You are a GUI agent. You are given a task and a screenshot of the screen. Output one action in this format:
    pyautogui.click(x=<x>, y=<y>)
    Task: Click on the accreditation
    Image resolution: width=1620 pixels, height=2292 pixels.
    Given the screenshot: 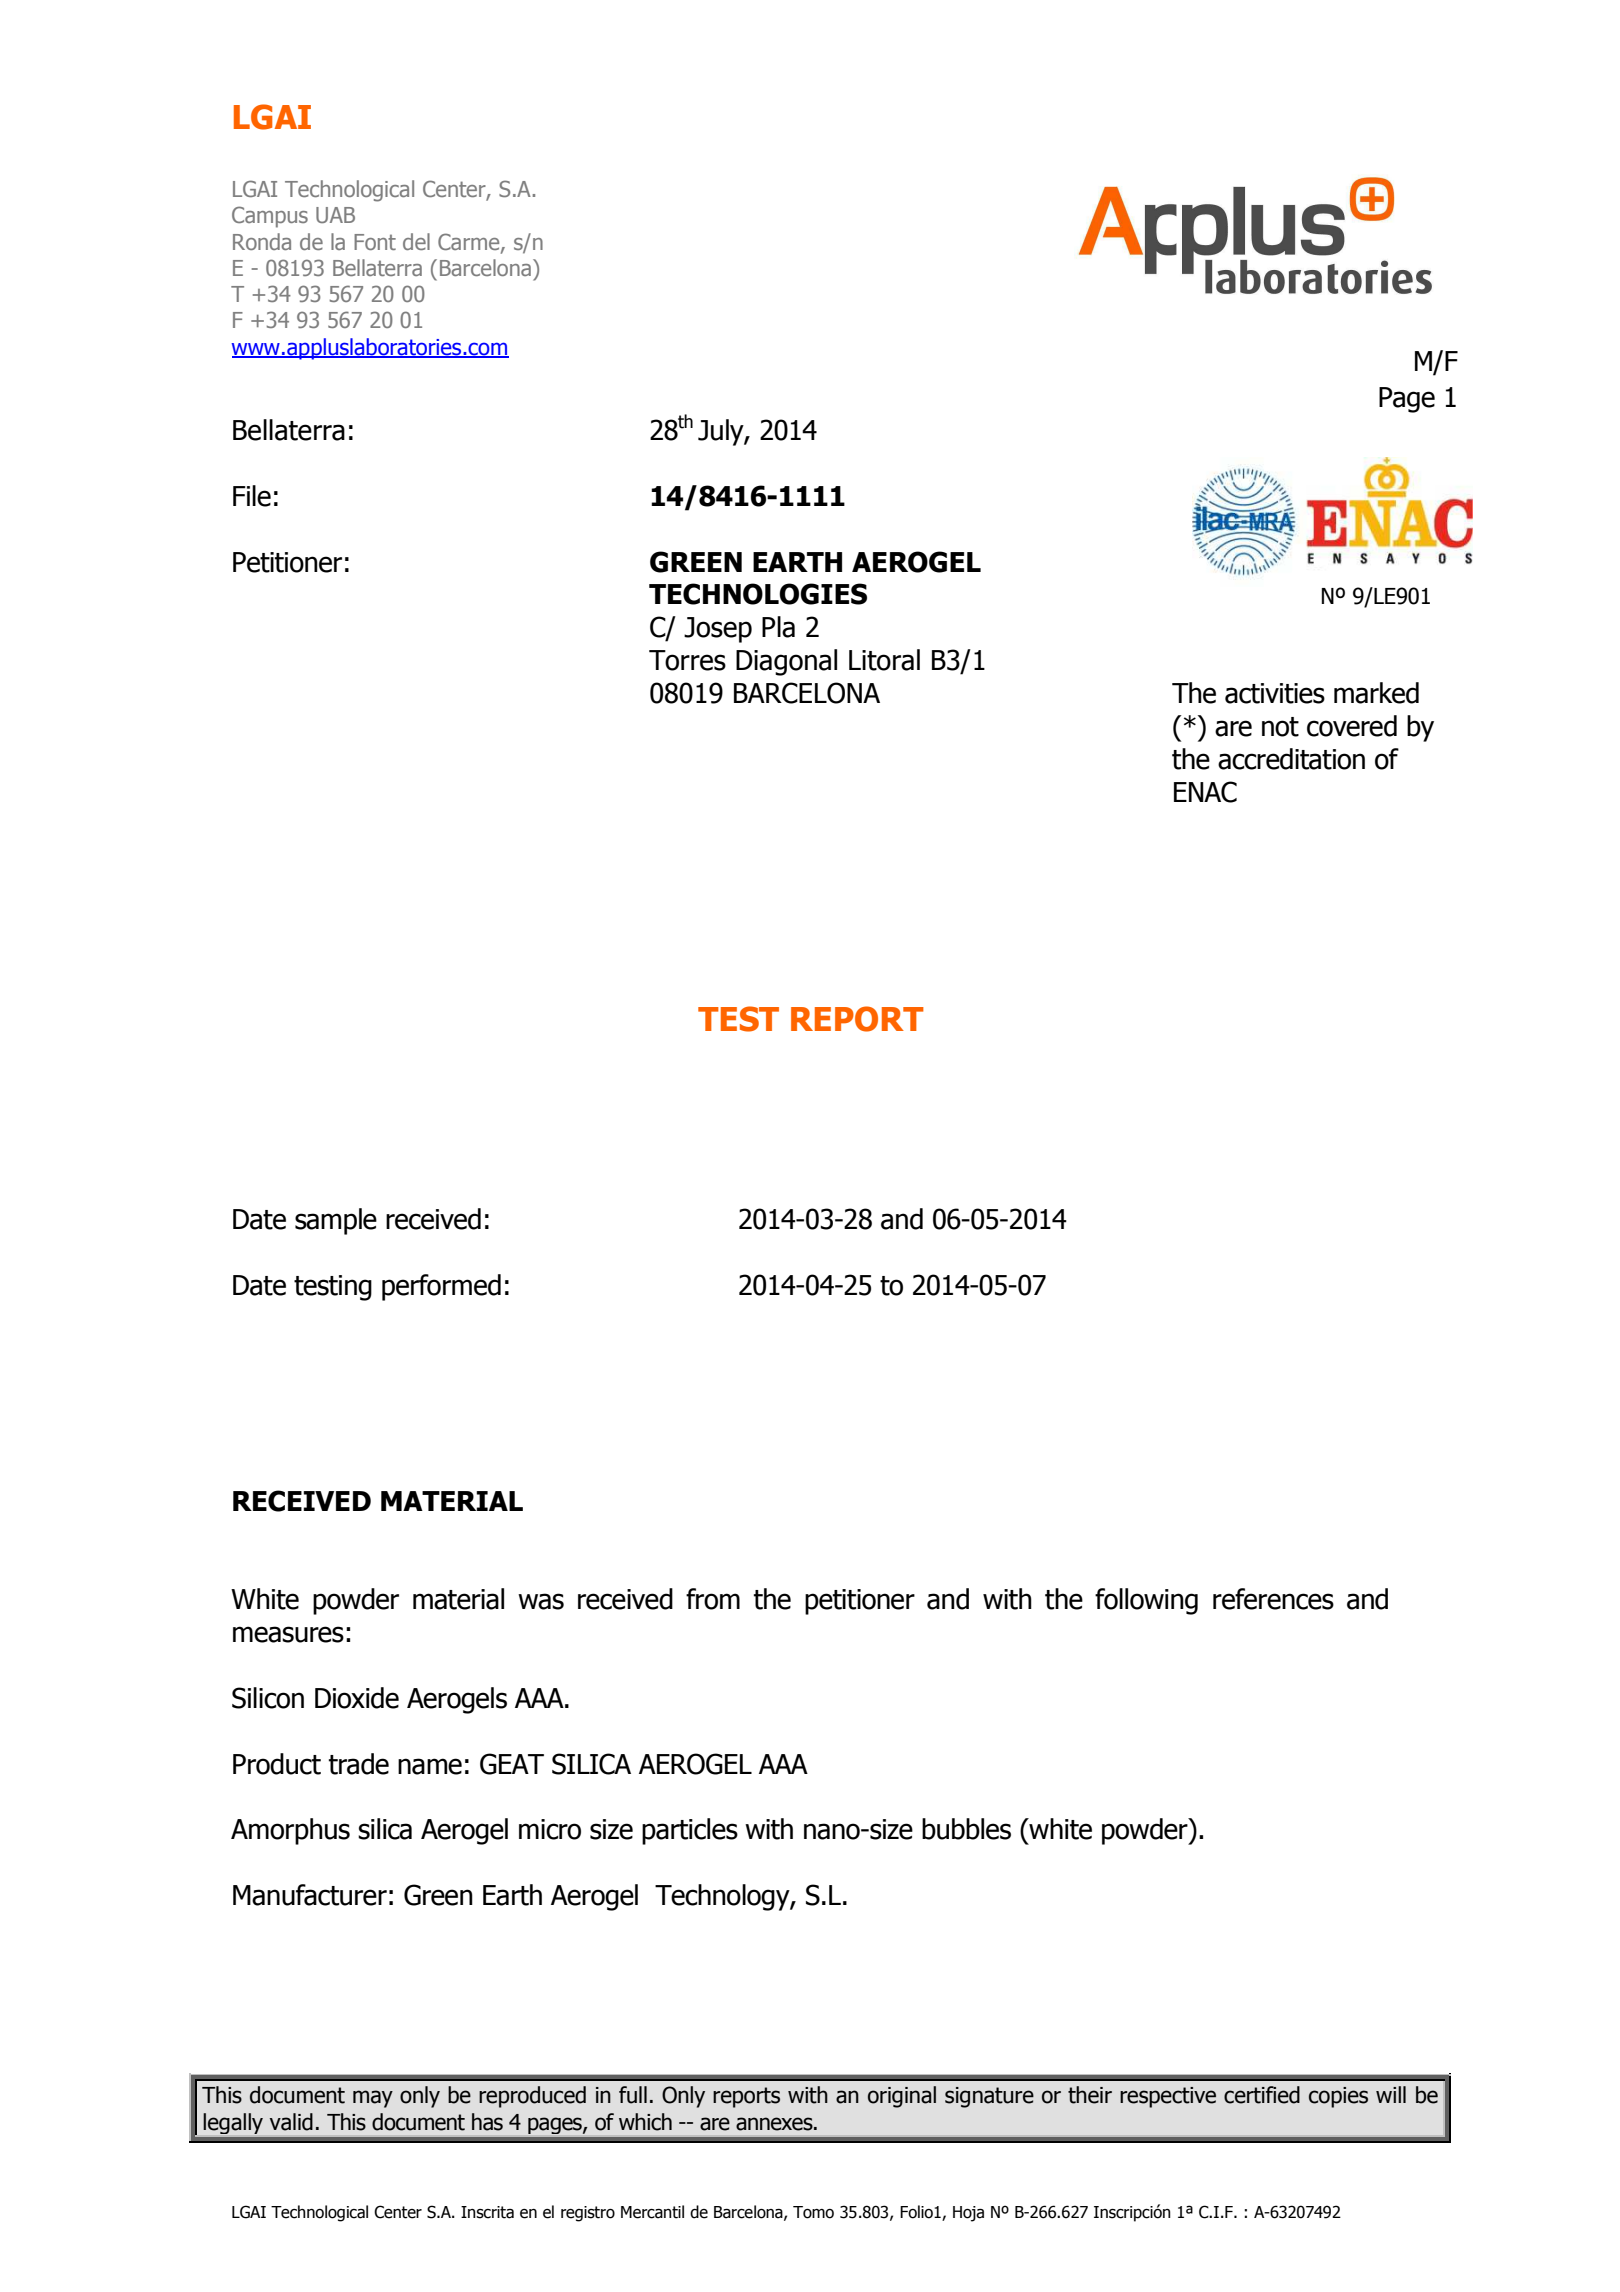 What is the action you would take?
    pyautogui.click(x=1291, y=759)
